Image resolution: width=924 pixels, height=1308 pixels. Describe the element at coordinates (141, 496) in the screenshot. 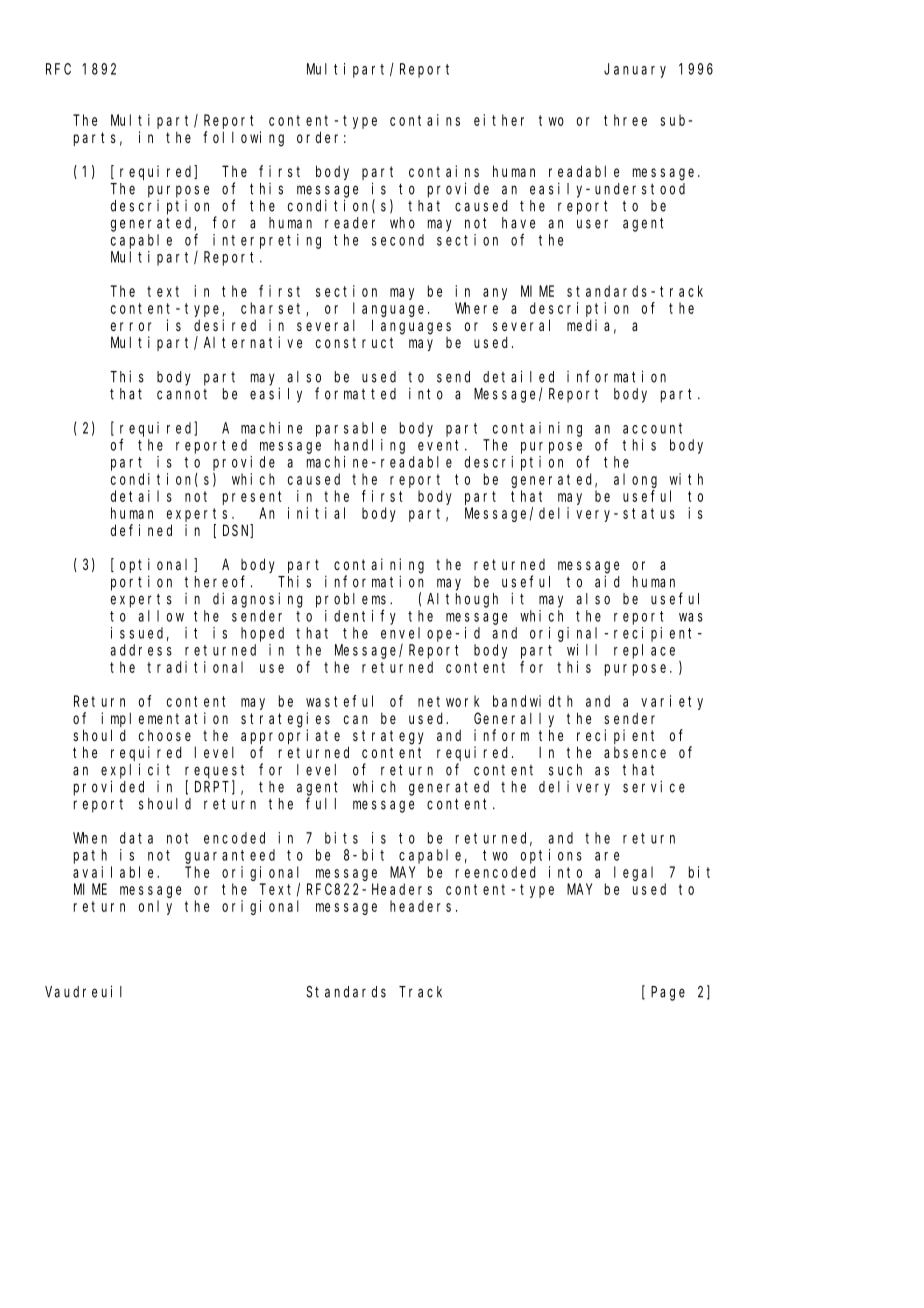

I see `details` at that location.
